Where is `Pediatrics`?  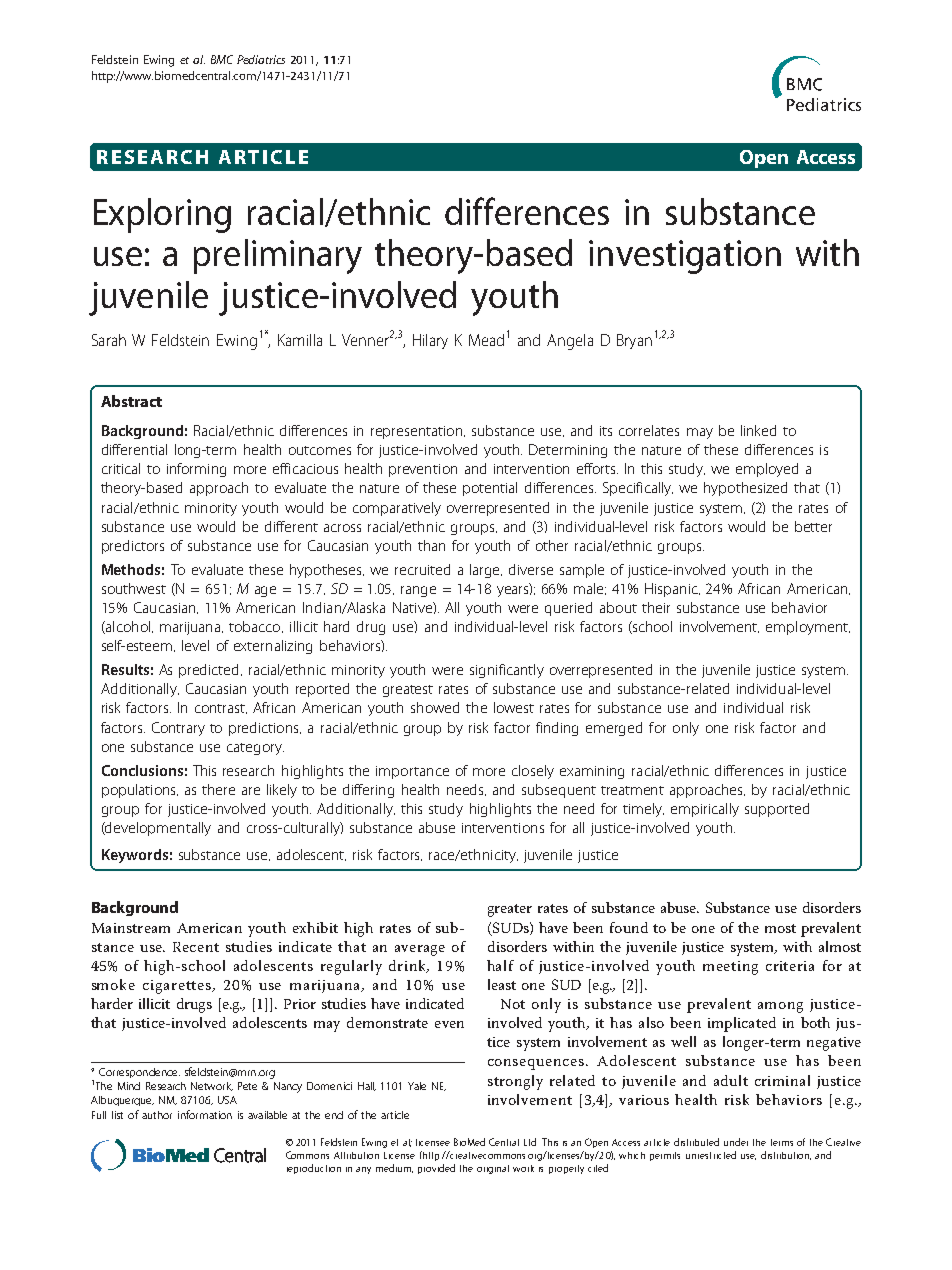 Pediatrics is located at coordinates (261, 59).
